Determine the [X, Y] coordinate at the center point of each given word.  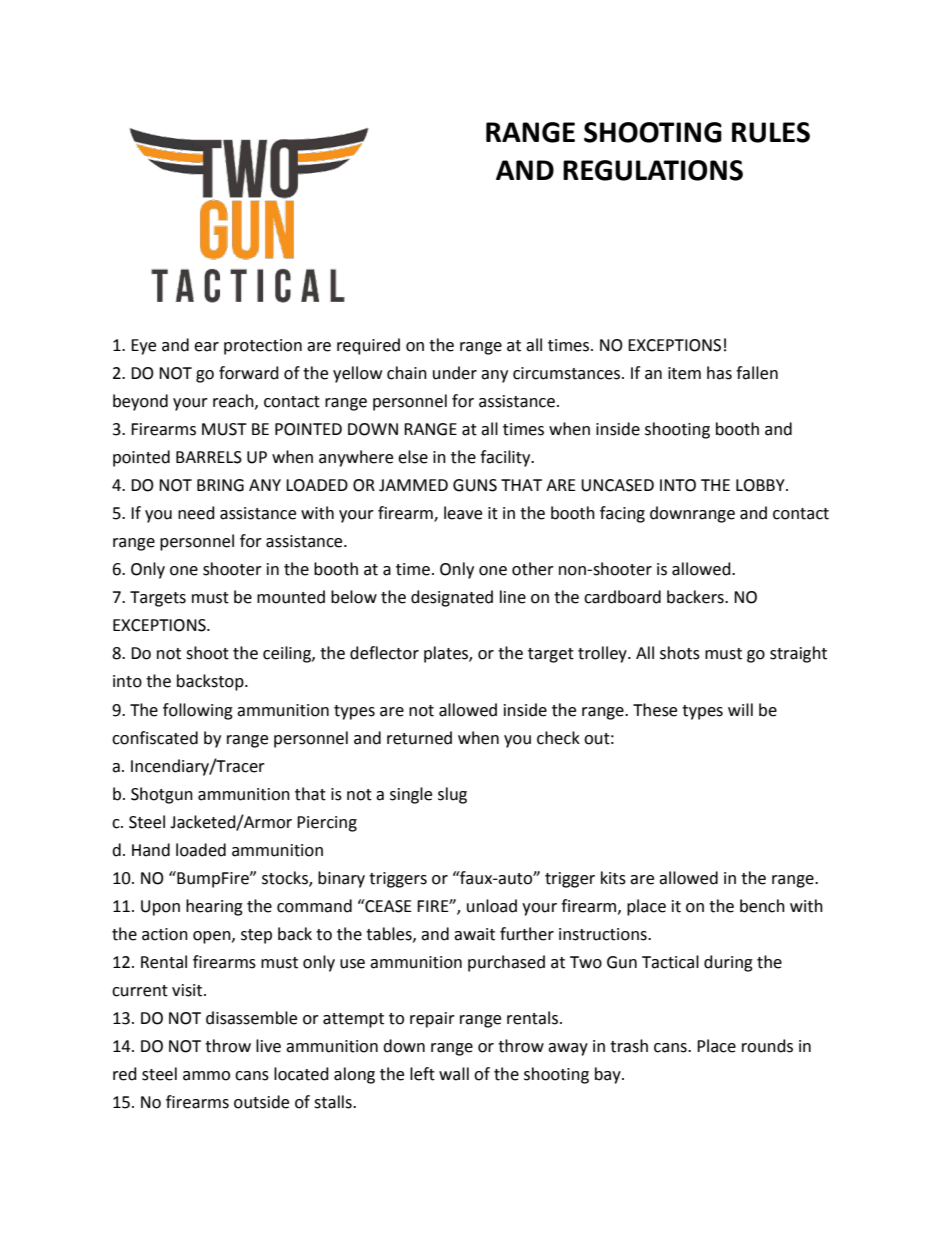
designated [452, 598]
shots [680, 653]
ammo [206, 1076]
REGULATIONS [653, 170]
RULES [771, 132]
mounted [291, 597]
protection [263, 347]
